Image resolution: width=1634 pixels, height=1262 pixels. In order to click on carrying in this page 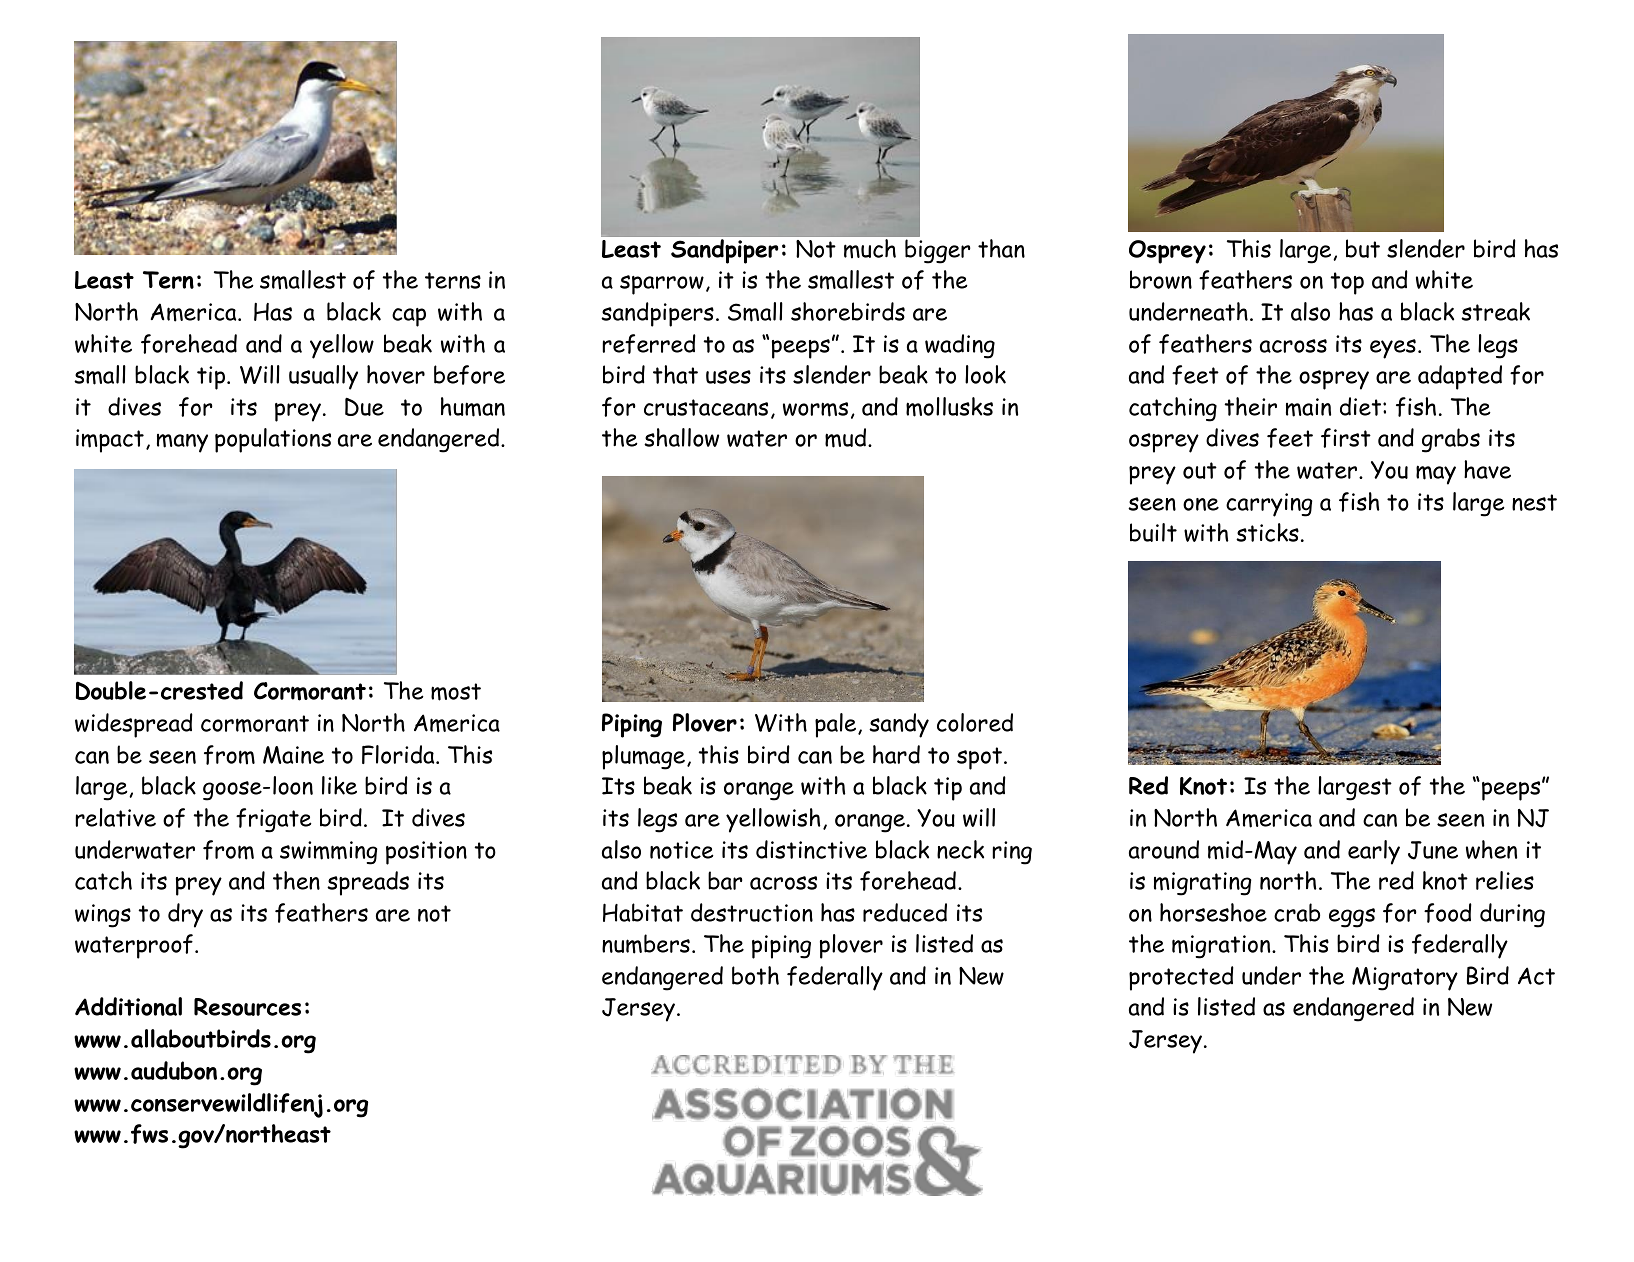, I will do `click(1269, 505)`.
